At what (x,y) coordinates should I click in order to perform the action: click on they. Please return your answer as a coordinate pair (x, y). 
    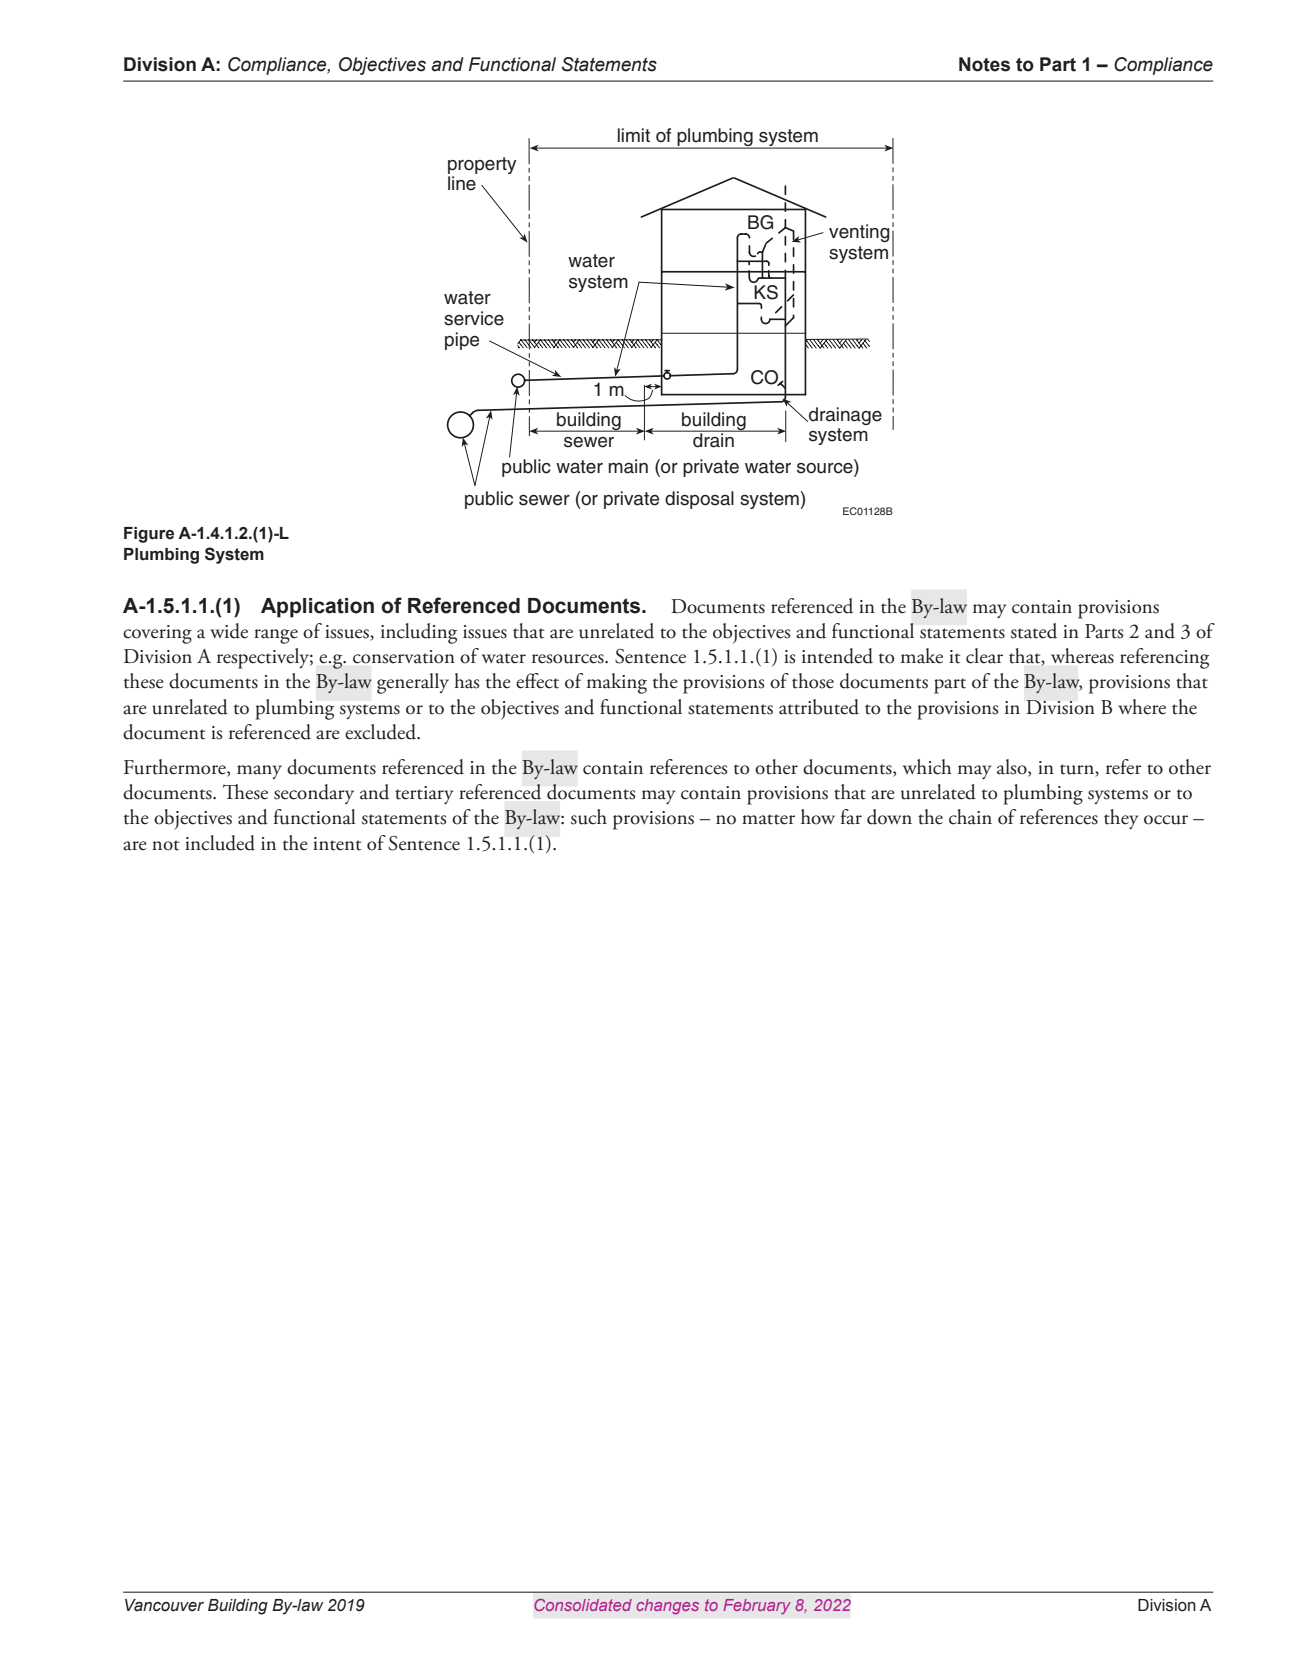
    Looking at the image, I should click on (1121, 819).
